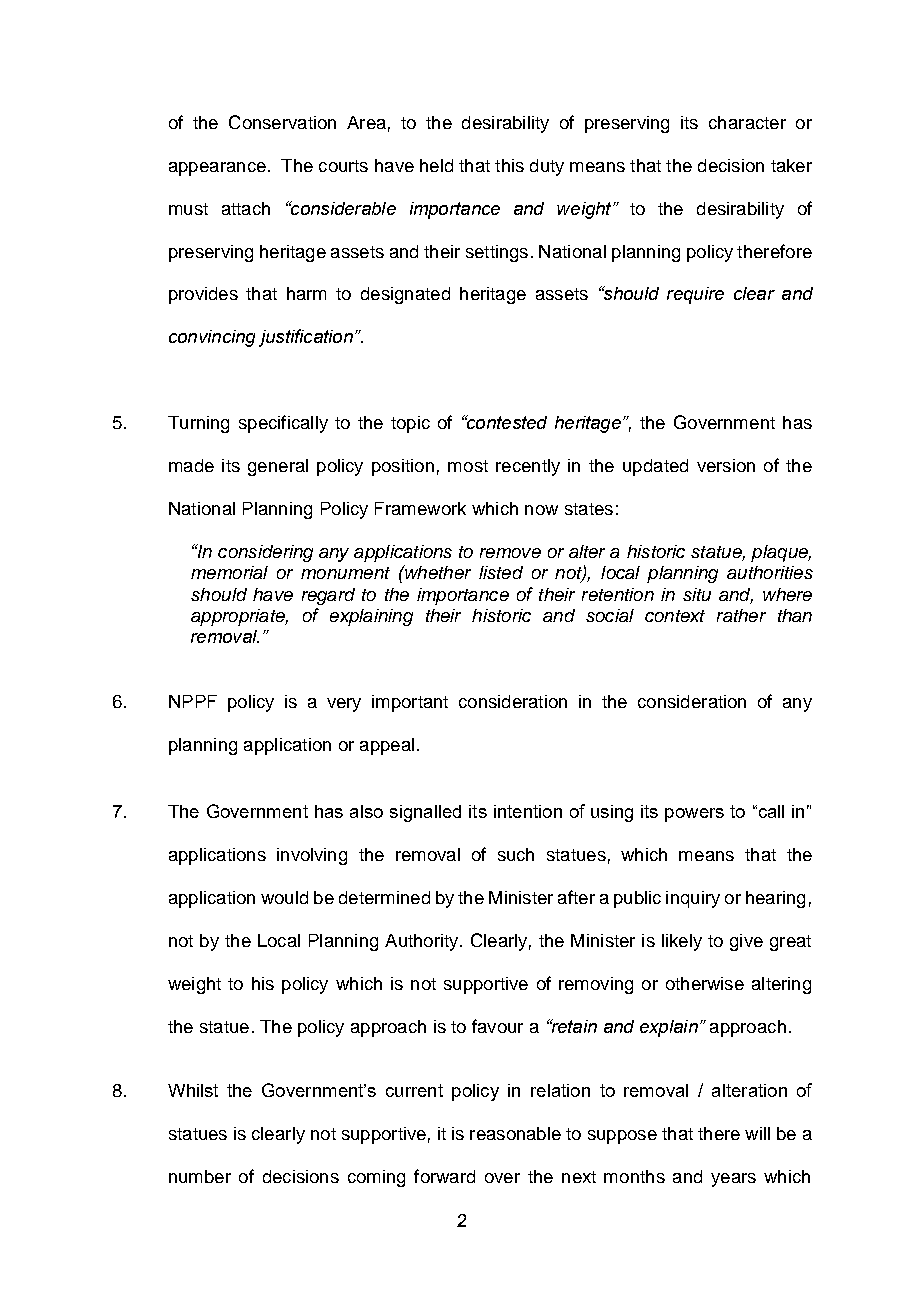 The height and width of the screenshot is (1308, 924). Describe the element at coordinates (468, 466) in the screenshot. I see `most` at that location.
